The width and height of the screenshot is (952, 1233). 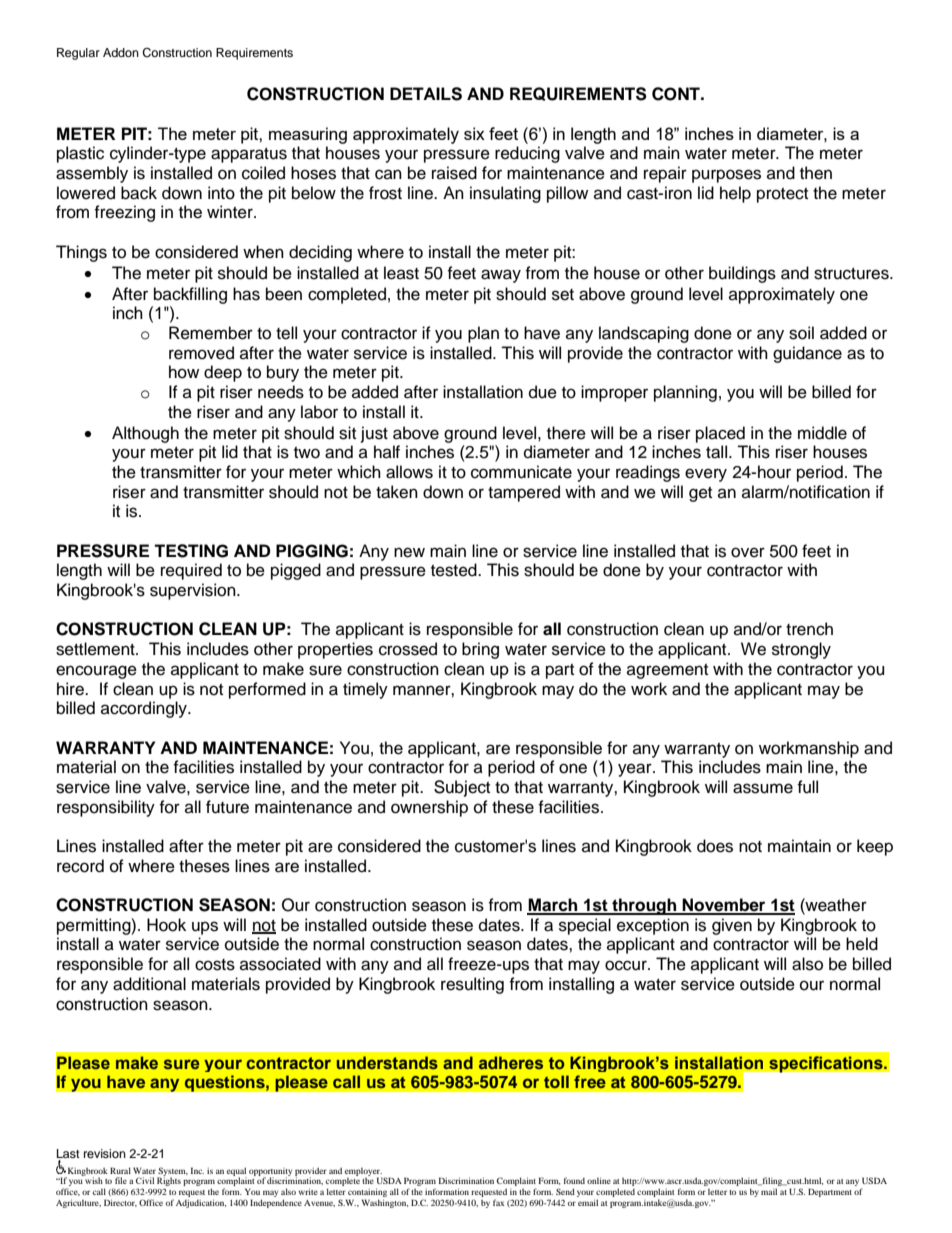 I want to click on Civil, so click(x=145, y=1180).
